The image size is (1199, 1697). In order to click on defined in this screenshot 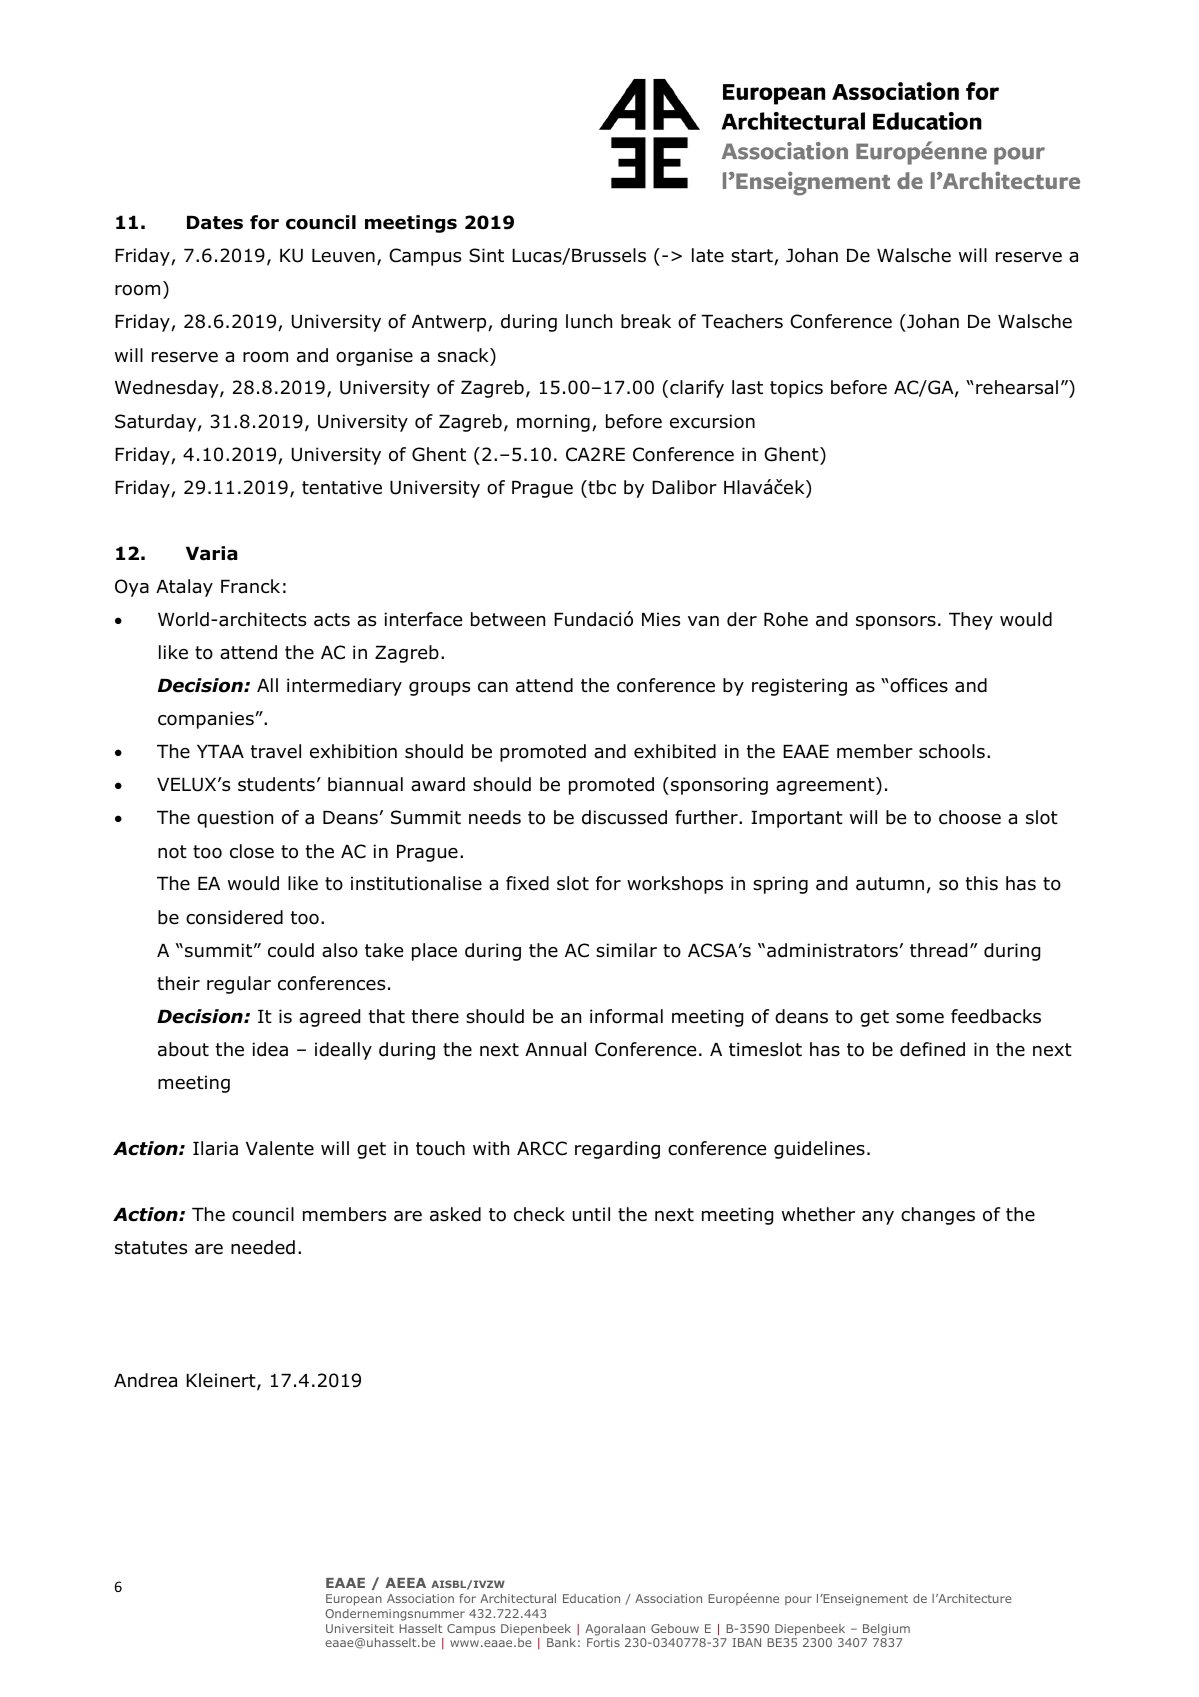, I will do `click(932, 1049)`.
